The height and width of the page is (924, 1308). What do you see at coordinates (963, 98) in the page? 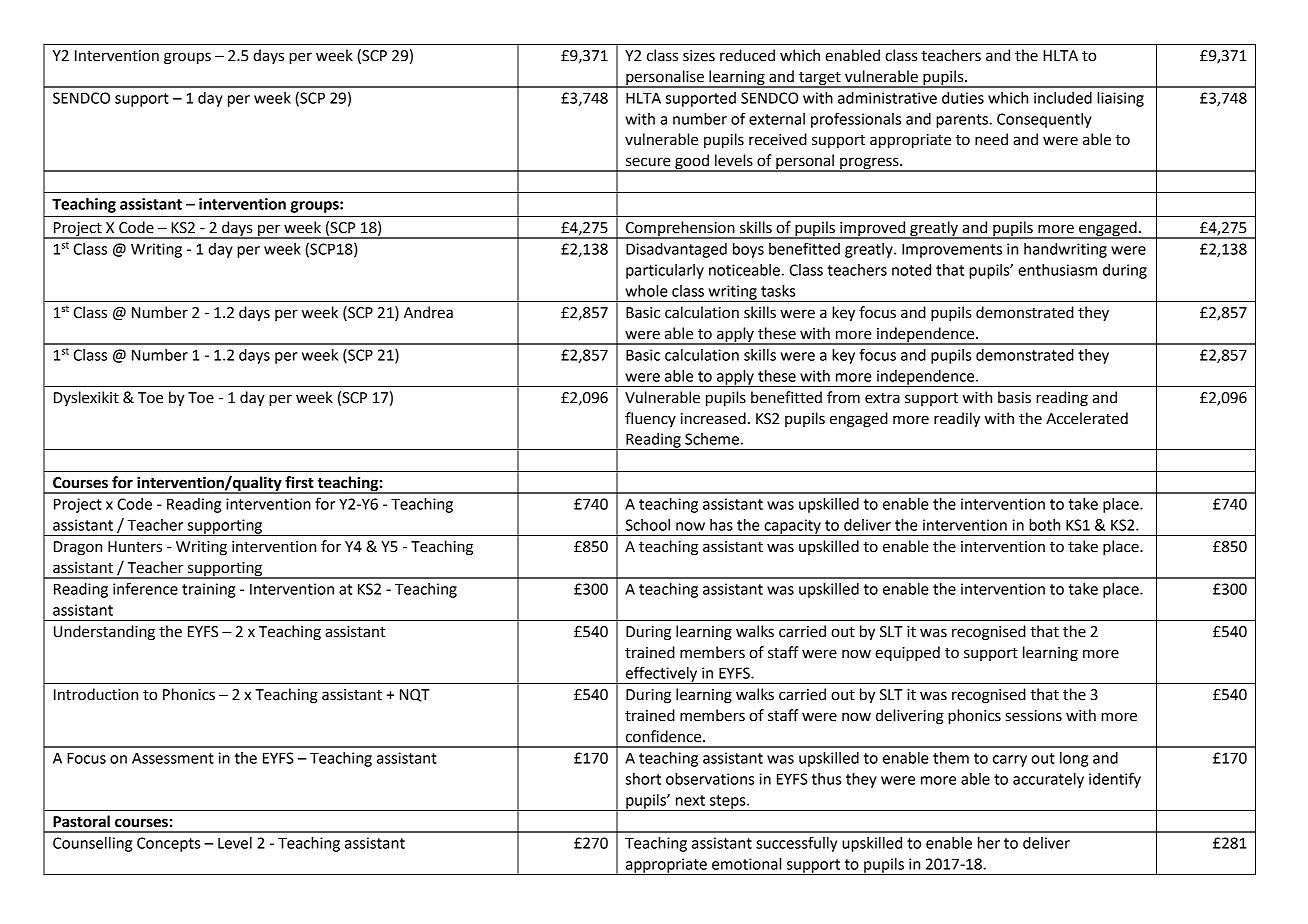
I see `duties` at bounding box center [963, 98].
